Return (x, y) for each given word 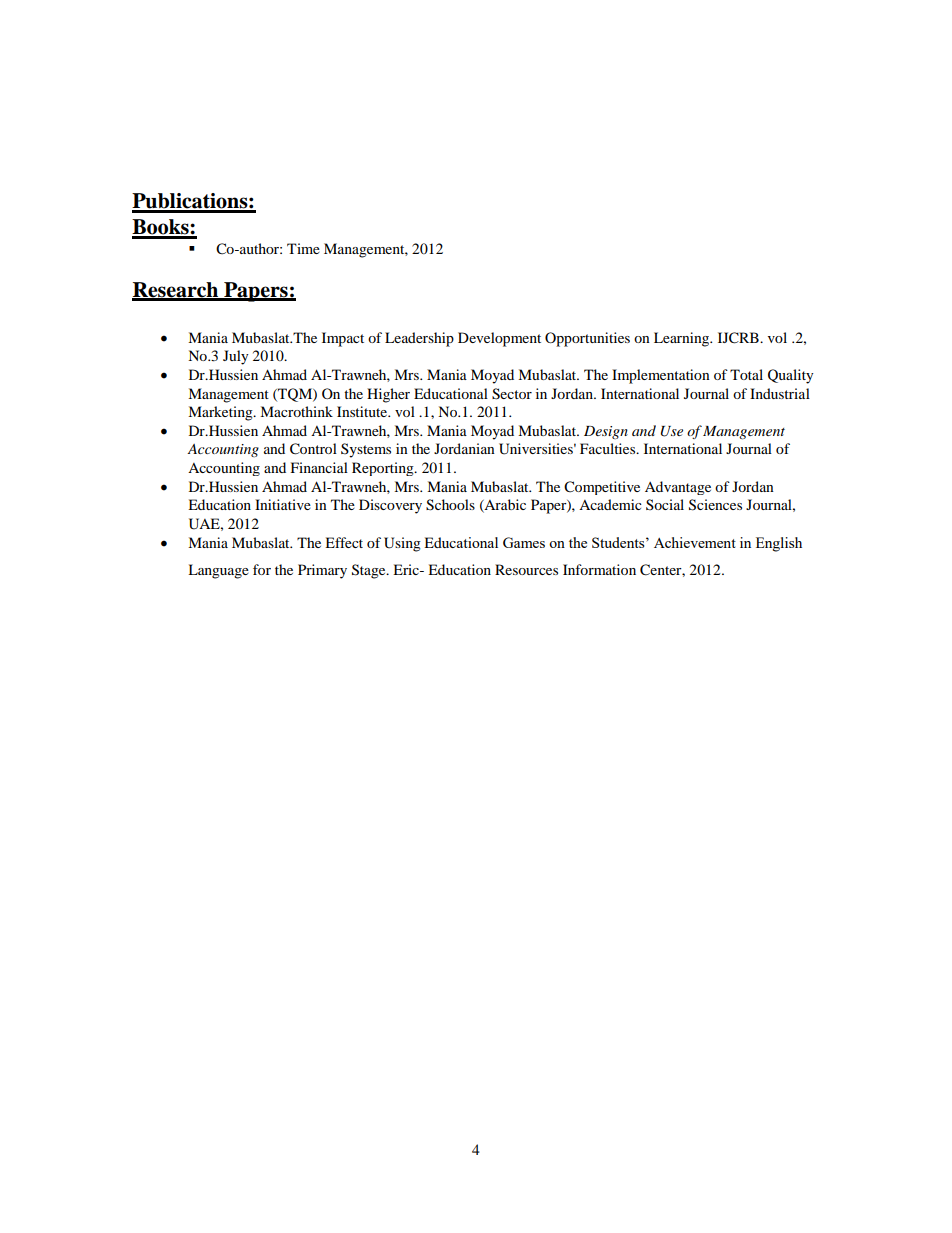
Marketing (221, 413)
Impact (343, 339)
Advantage (678, 488)
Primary (322, 571)
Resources (526, 569)
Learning (683, 339)
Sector (512, 394)
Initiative (283, 504)
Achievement (695, 542)
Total (746, 374)
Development (499, 339)
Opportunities (587, 339)
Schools (450, 505)
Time (303, 248)
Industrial (780, 393)
